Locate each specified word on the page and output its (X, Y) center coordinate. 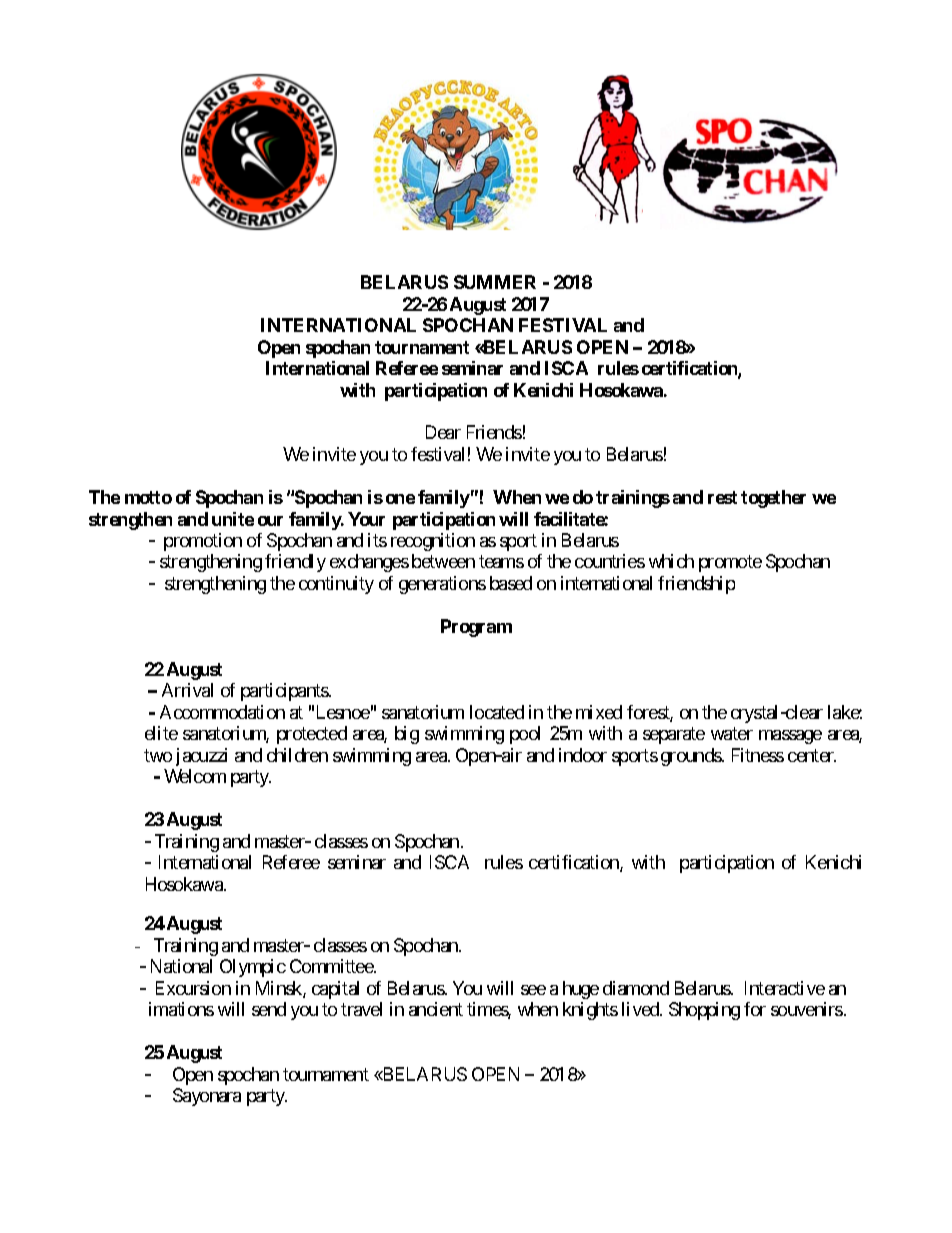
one (400, 499)
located (497, 712)
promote (730, 564)
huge (581, 990)
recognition (433, 542)
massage (790, 737)
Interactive (785, 988)
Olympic (253, 968)
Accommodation (222, 712)
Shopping (704, 1011)
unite (233, 519)
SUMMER (495, 282)
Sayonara (207, 1097)
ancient (436, 1009)
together (773, 499)
